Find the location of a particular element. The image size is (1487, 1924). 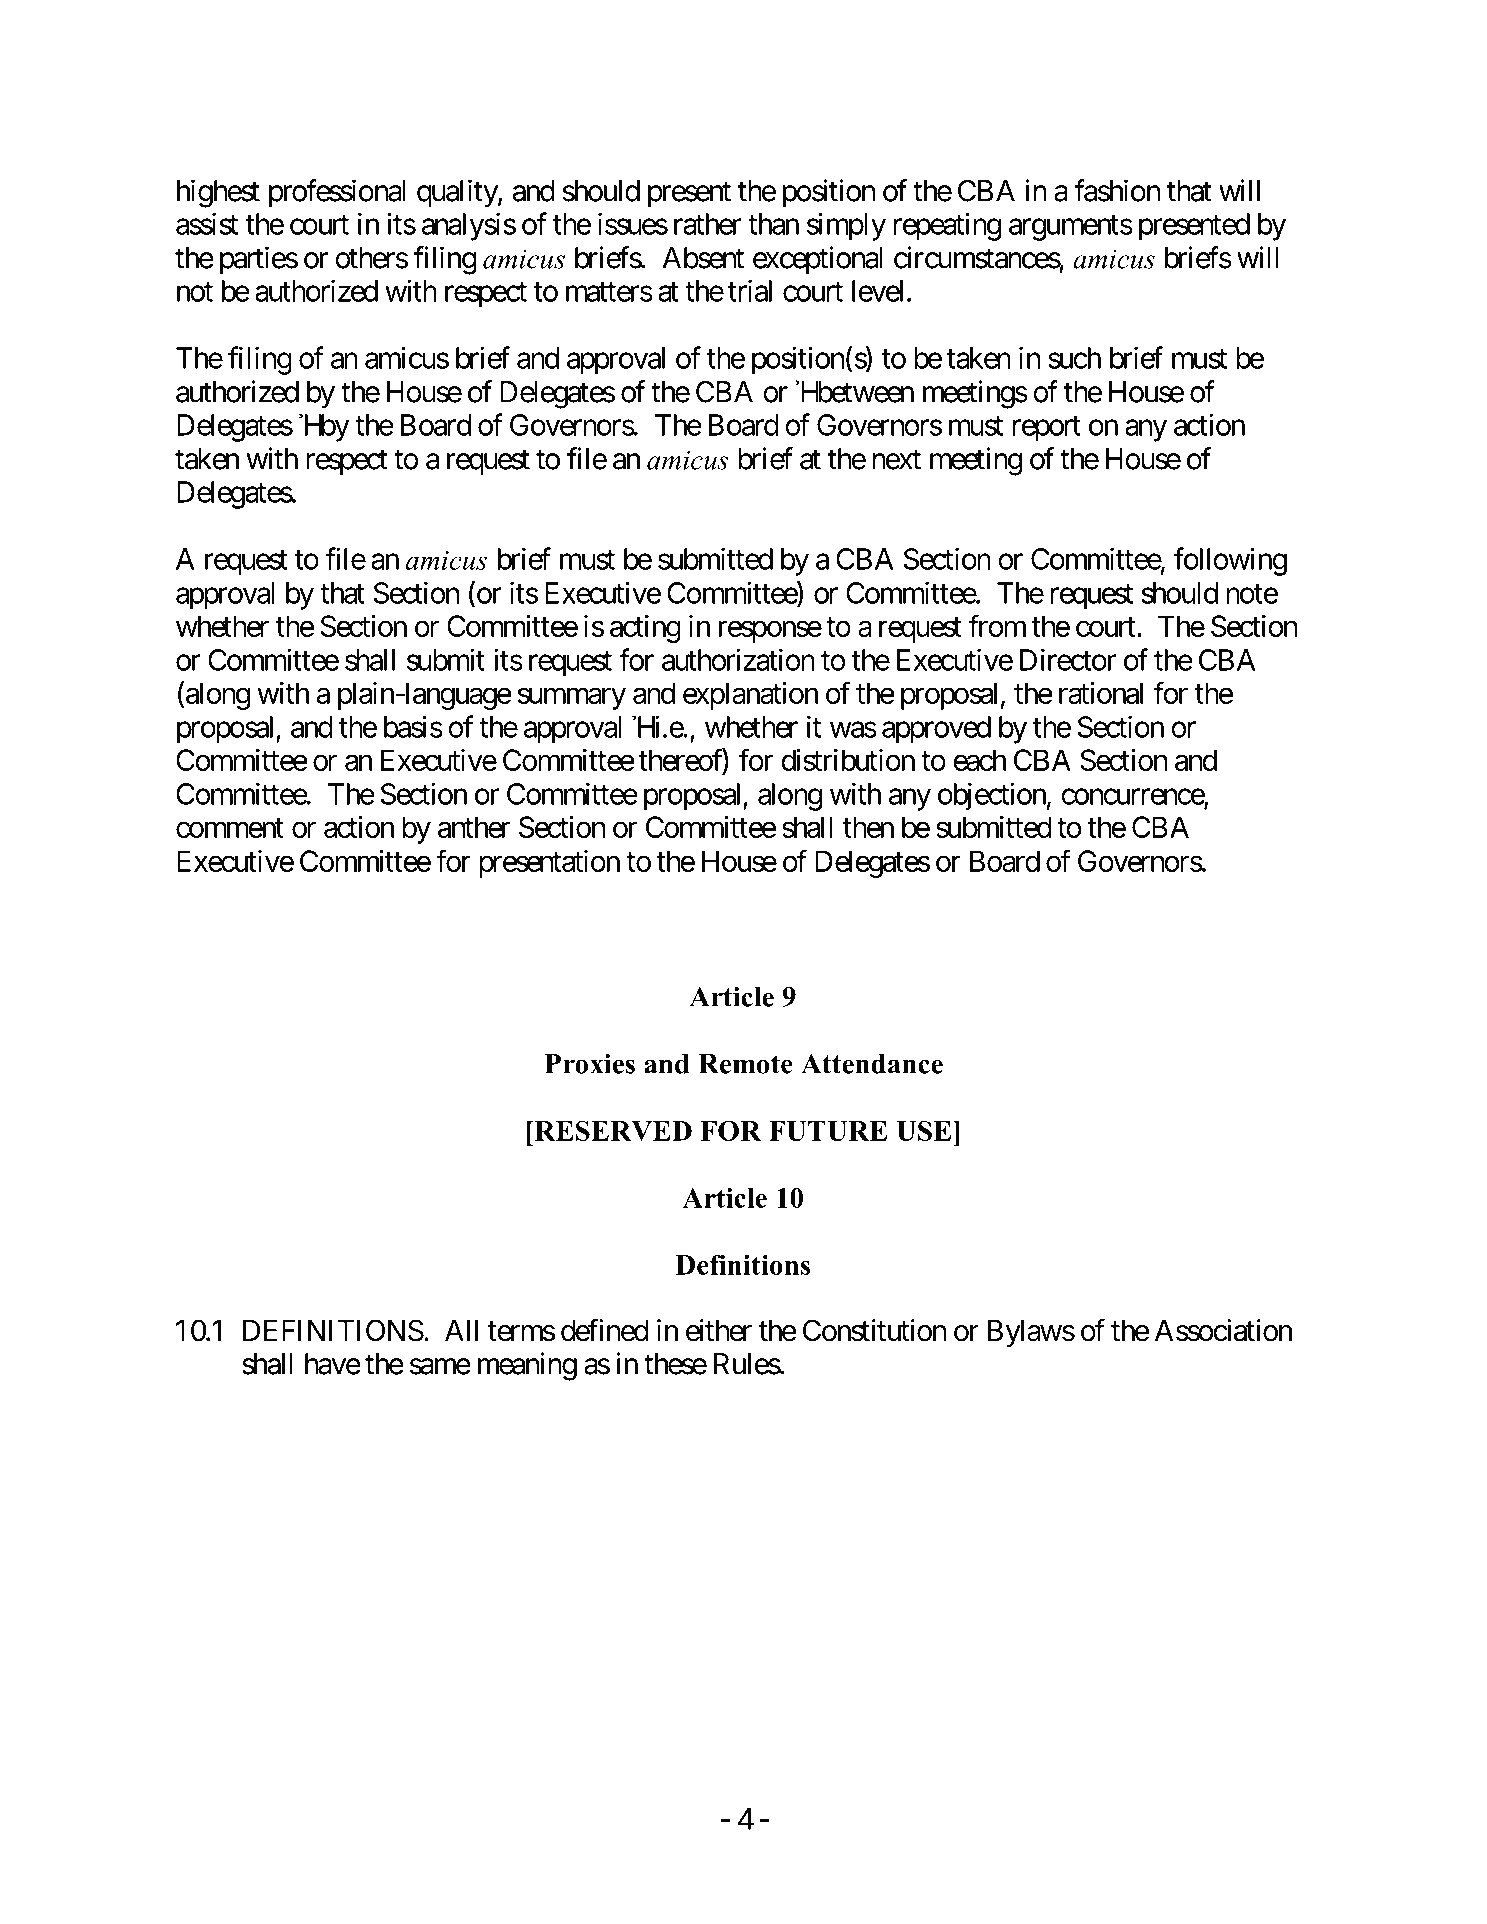

summary is located at coordinates (571, 699).
